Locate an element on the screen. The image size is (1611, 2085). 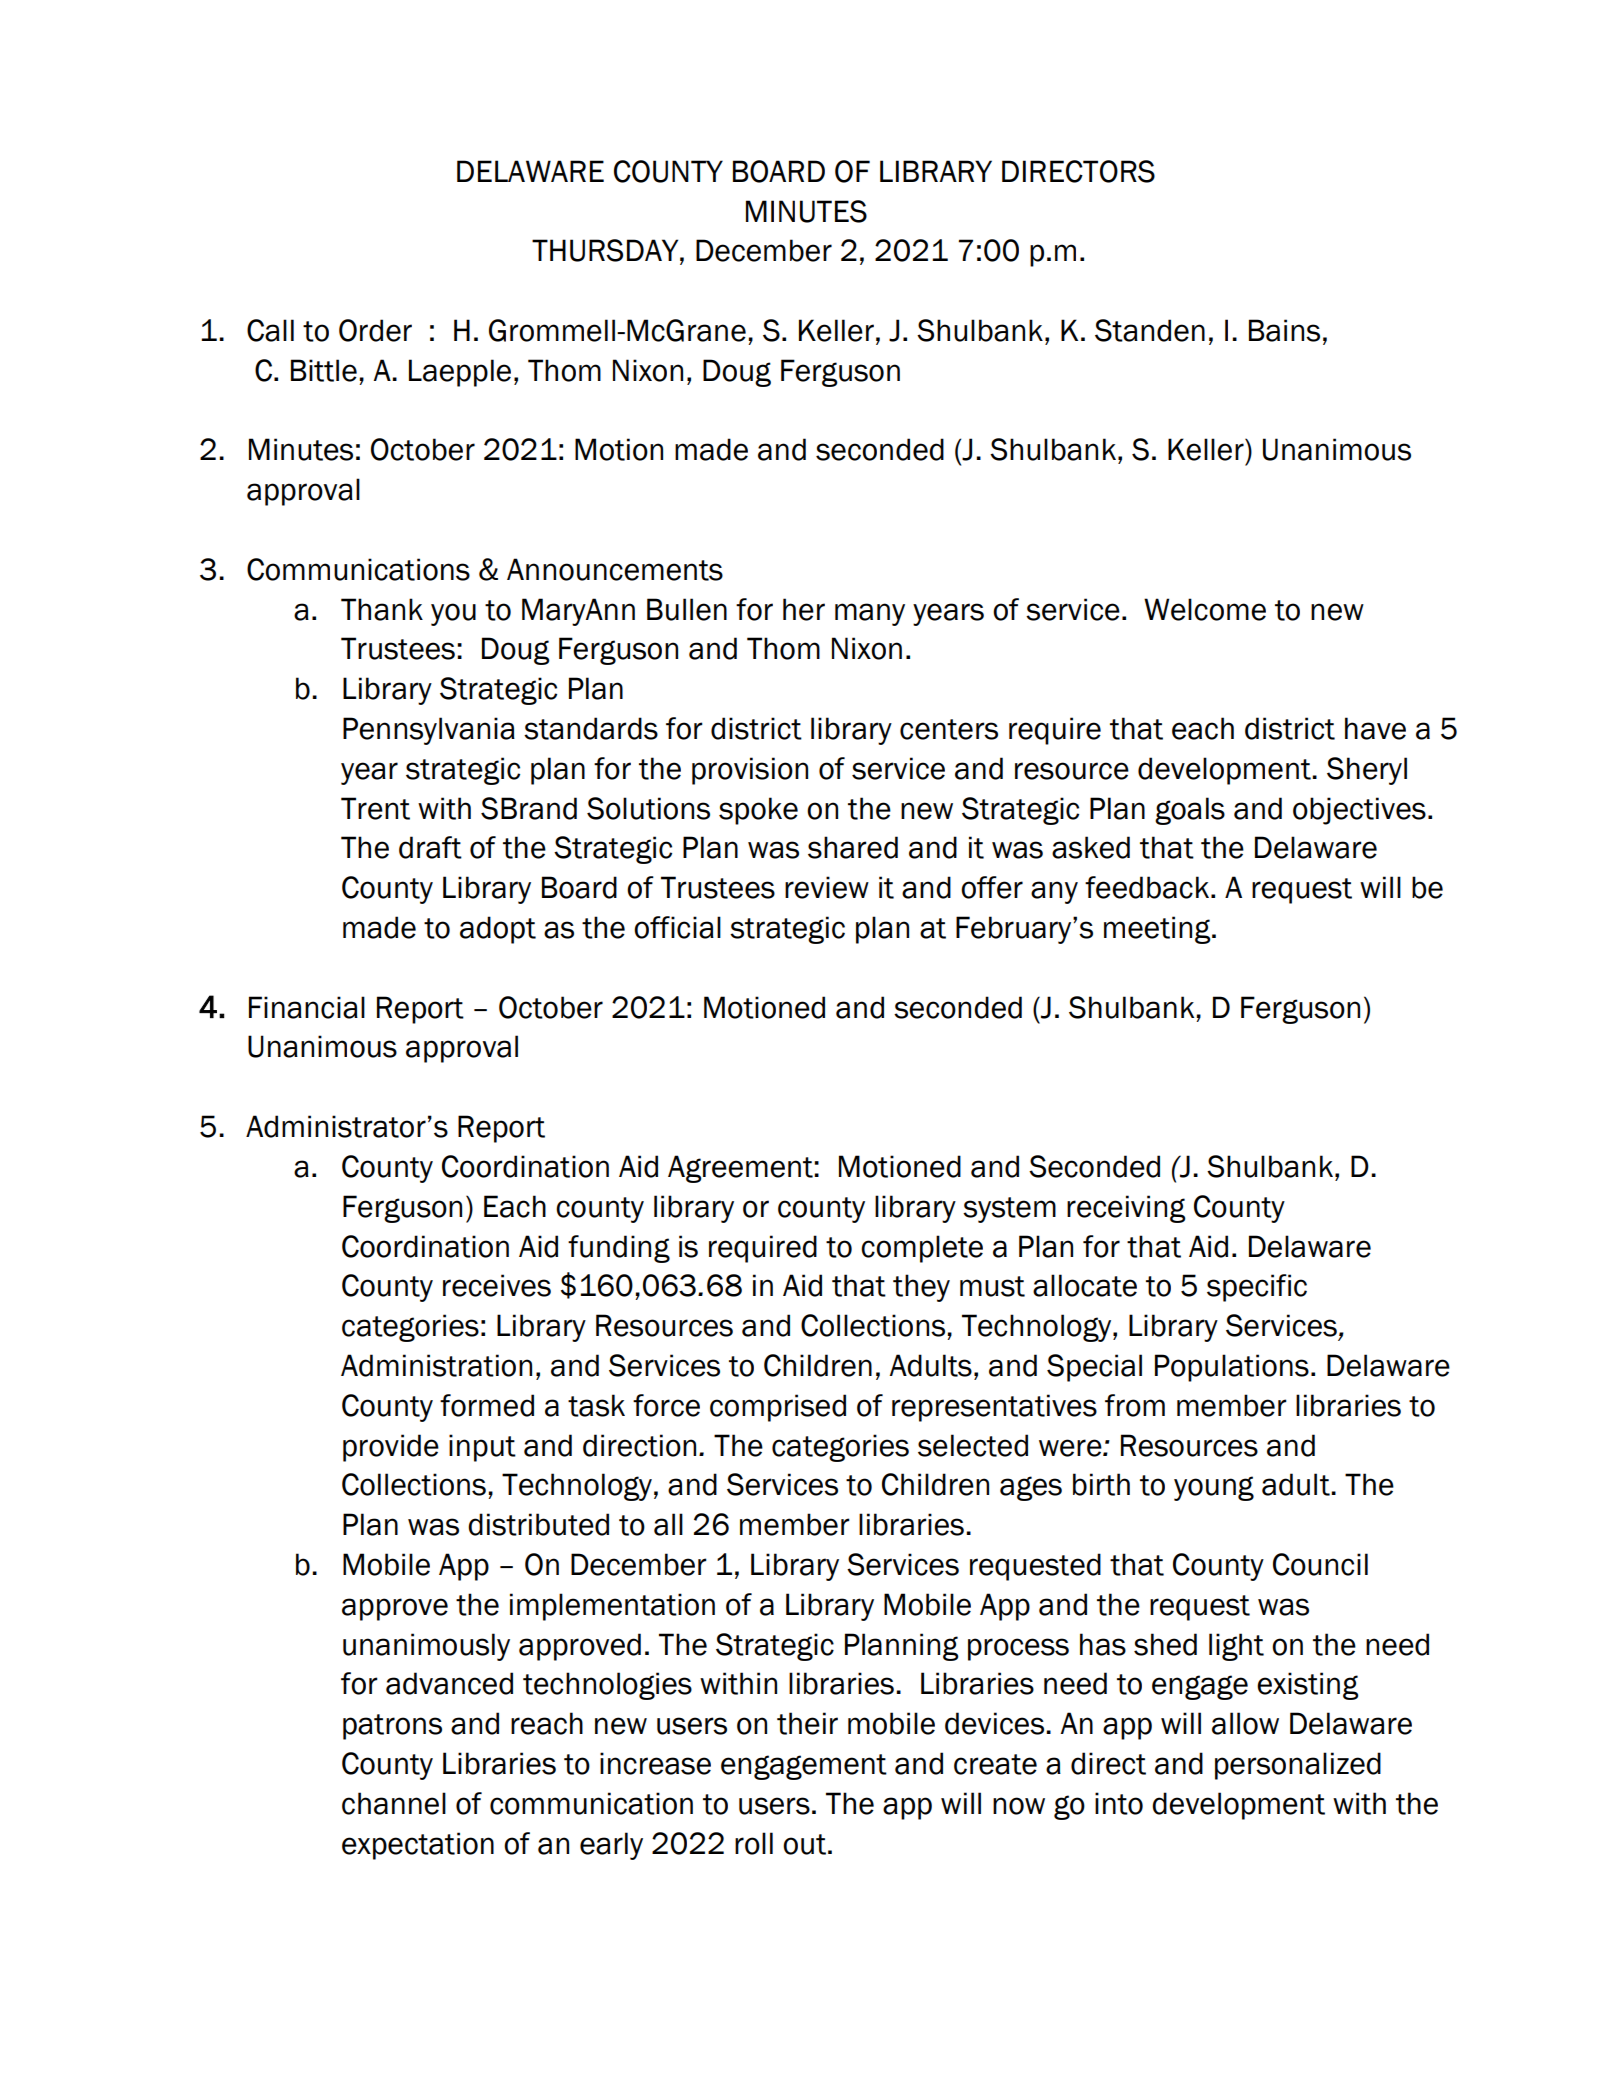
Order is located at coordinates (375, 330).
